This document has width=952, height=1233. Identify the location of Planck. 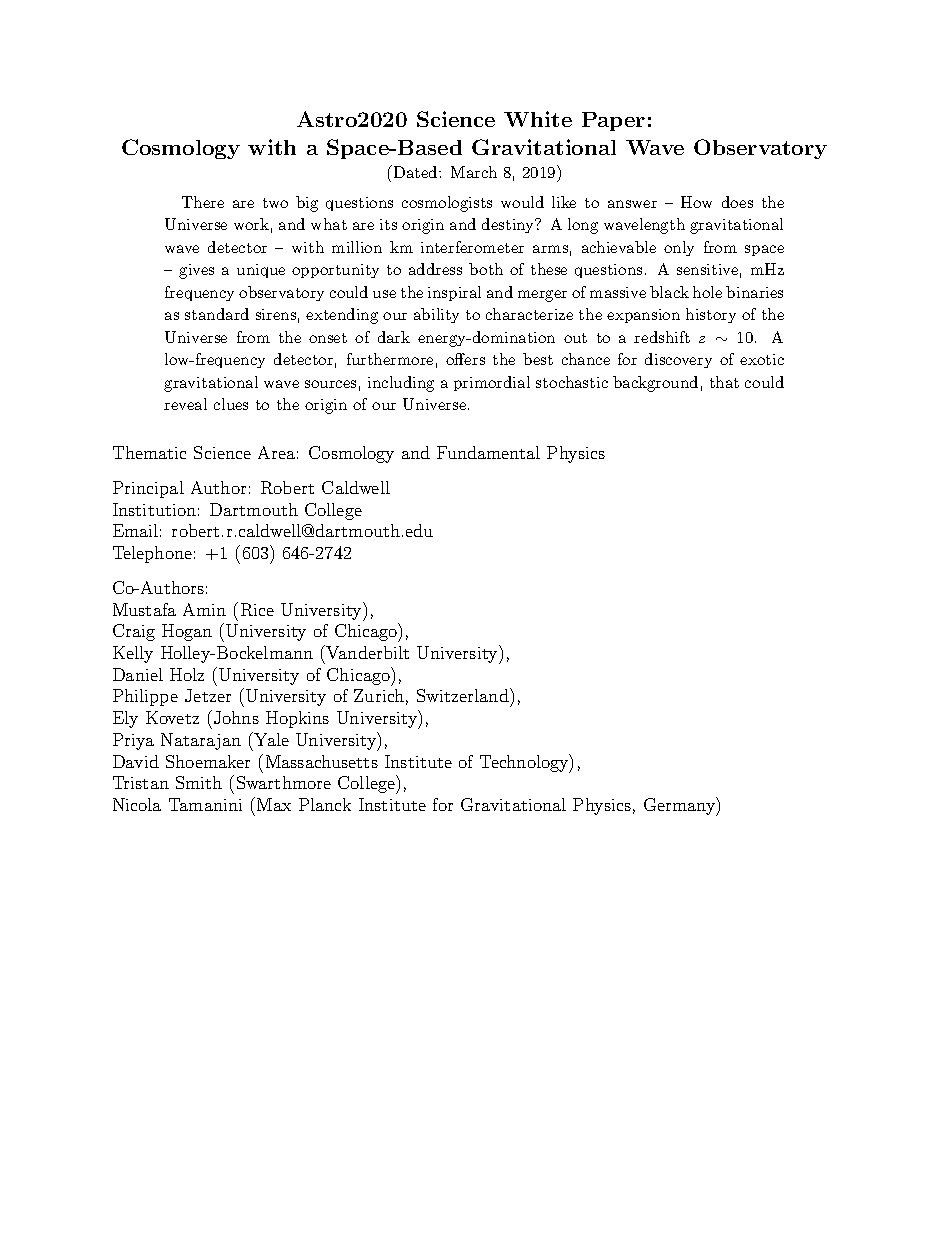
(325, 804).
